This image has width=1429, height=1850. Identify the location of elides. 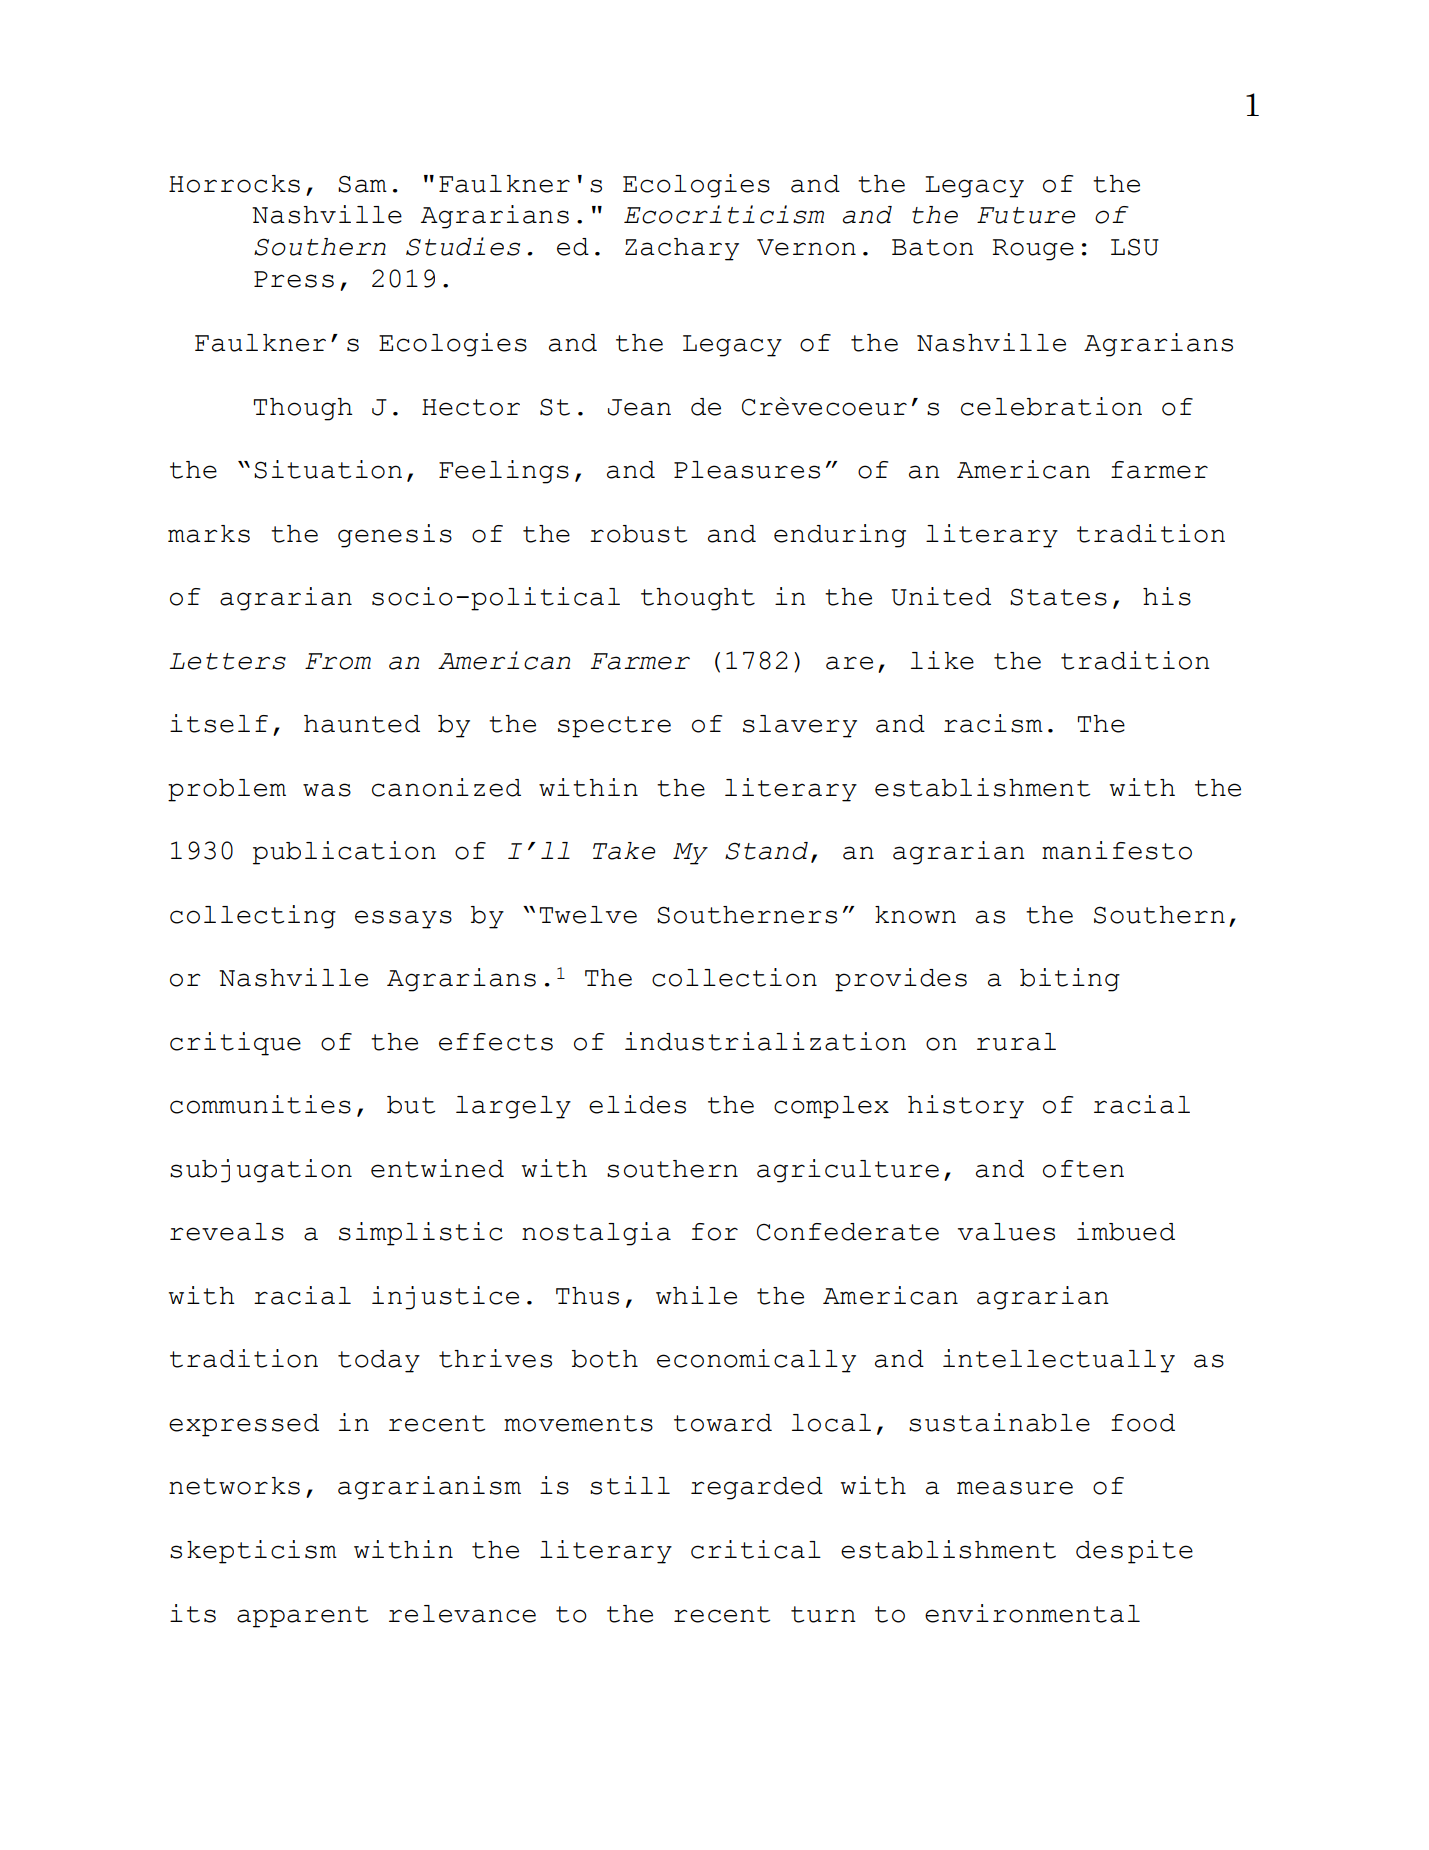
(637, 1104).
